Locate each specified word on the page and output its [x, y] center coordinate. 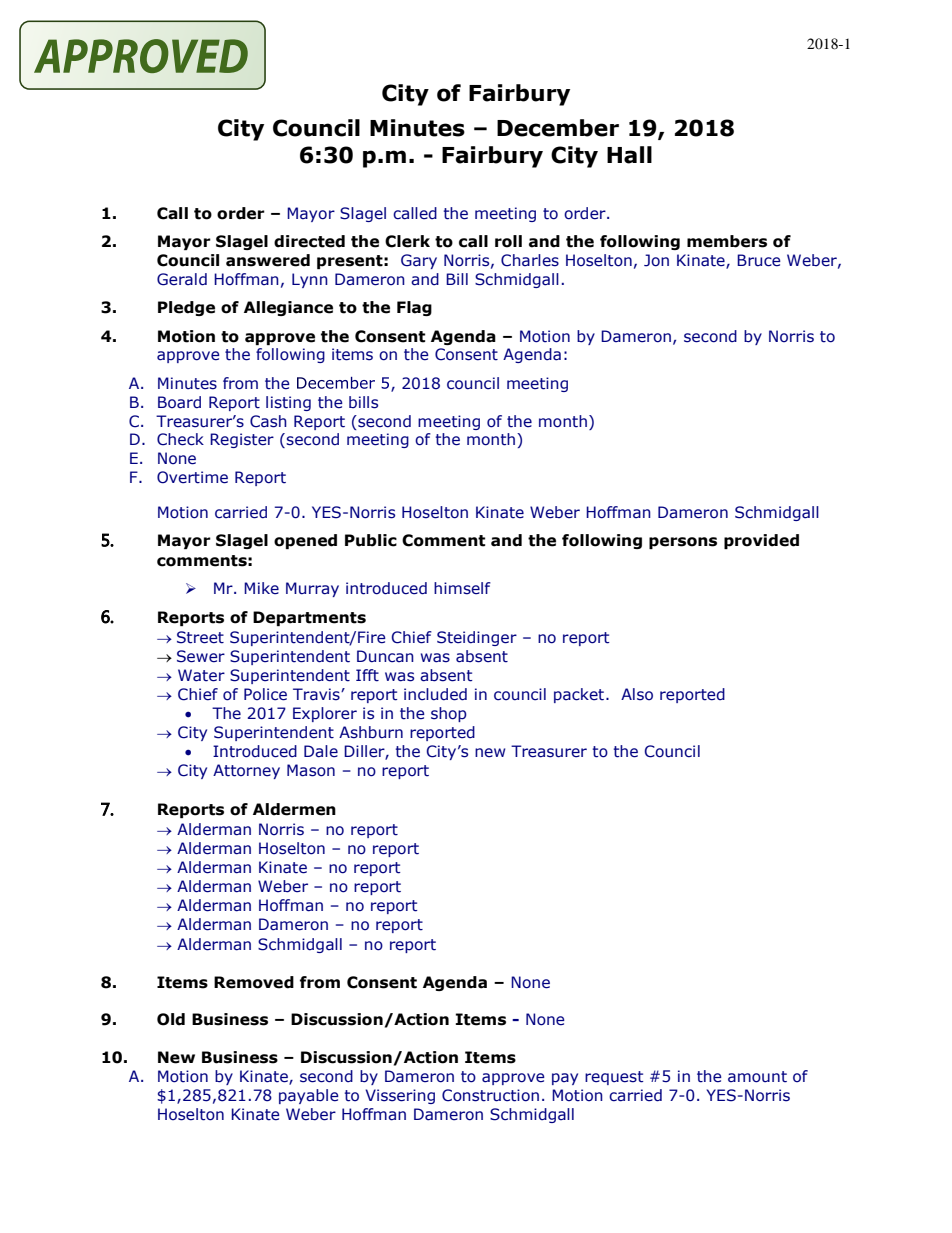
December [558, 128]
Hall [629, 155]
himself [462, 588]
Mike [261, 588]
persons [683, 543]
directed [309, 241]
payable [309, 1096]
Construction [490, 1095]
